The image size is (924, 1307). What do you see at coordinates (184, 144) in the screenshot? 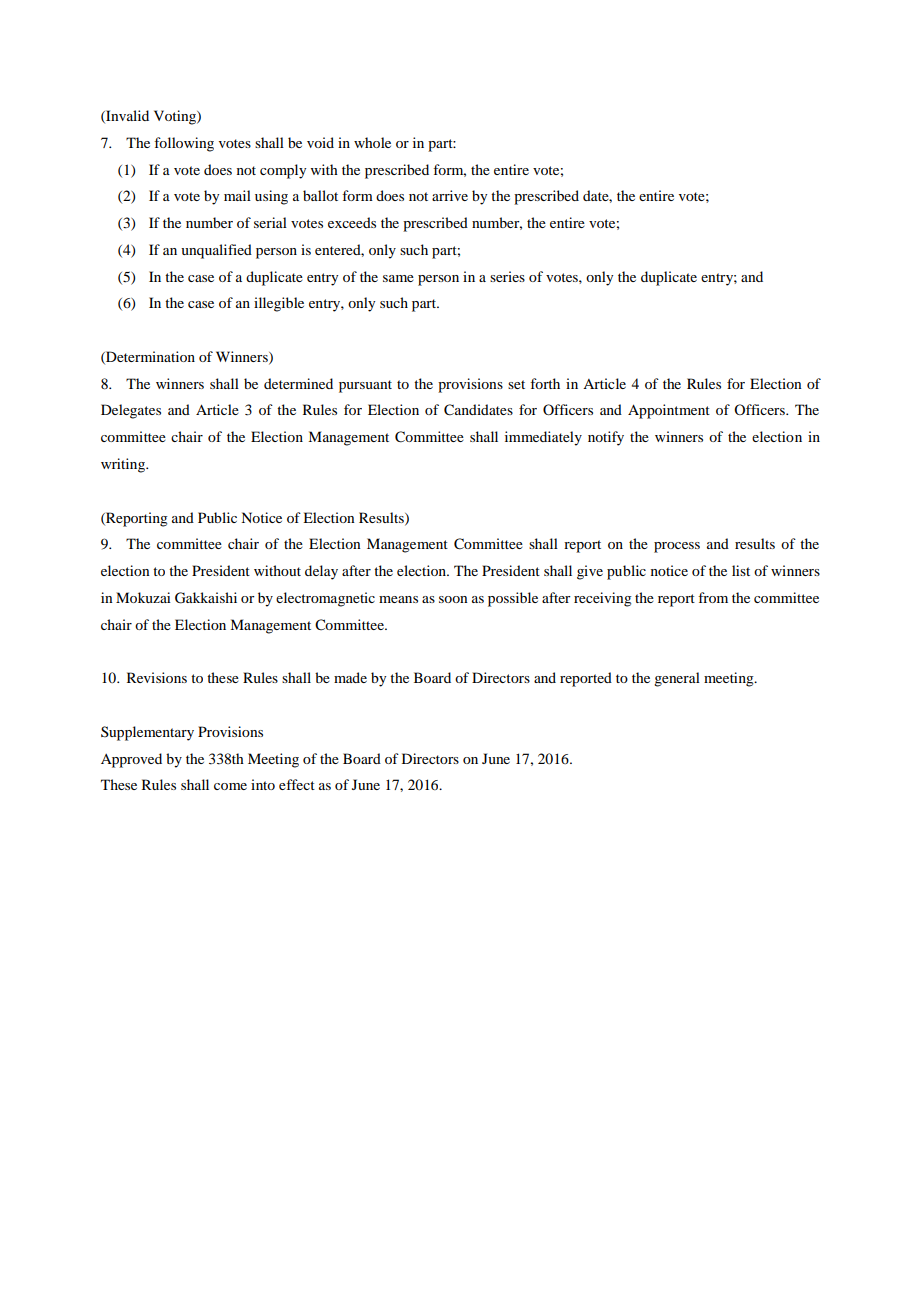
I see `following` at bounding box center [184, 144].
